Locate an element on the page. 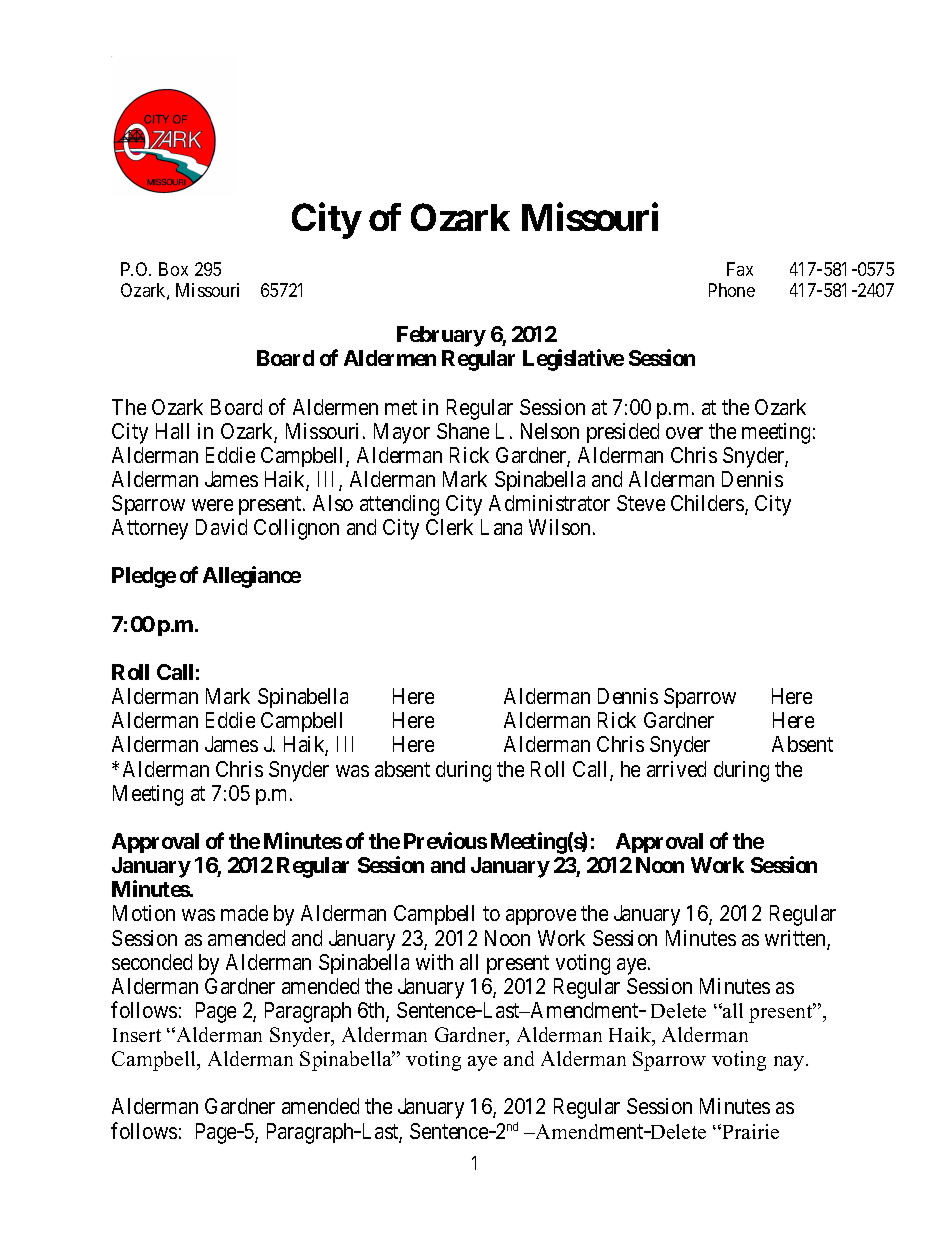  Allegiance is located at coordinates (252, 577).
